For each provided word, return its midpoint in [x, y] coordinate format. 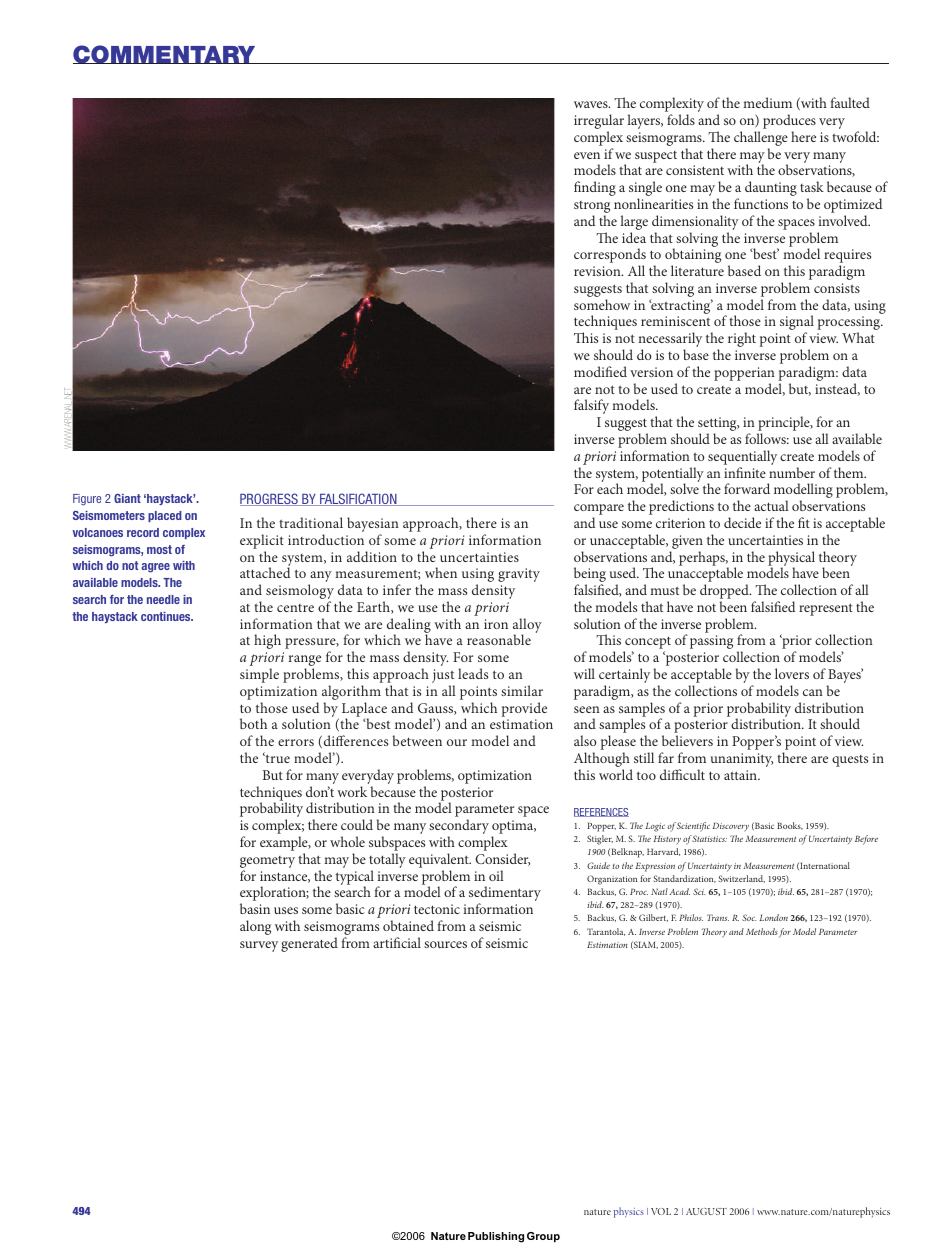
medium [767, 102]
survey [259, 946]
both [253, 723]
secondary [459, 828]
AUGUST [706, 1211]
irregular [599, 123]
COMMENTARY [165, 54]
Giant [127, 498]
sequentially [742, 459]
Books [790, 826]
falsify [591, 406]
